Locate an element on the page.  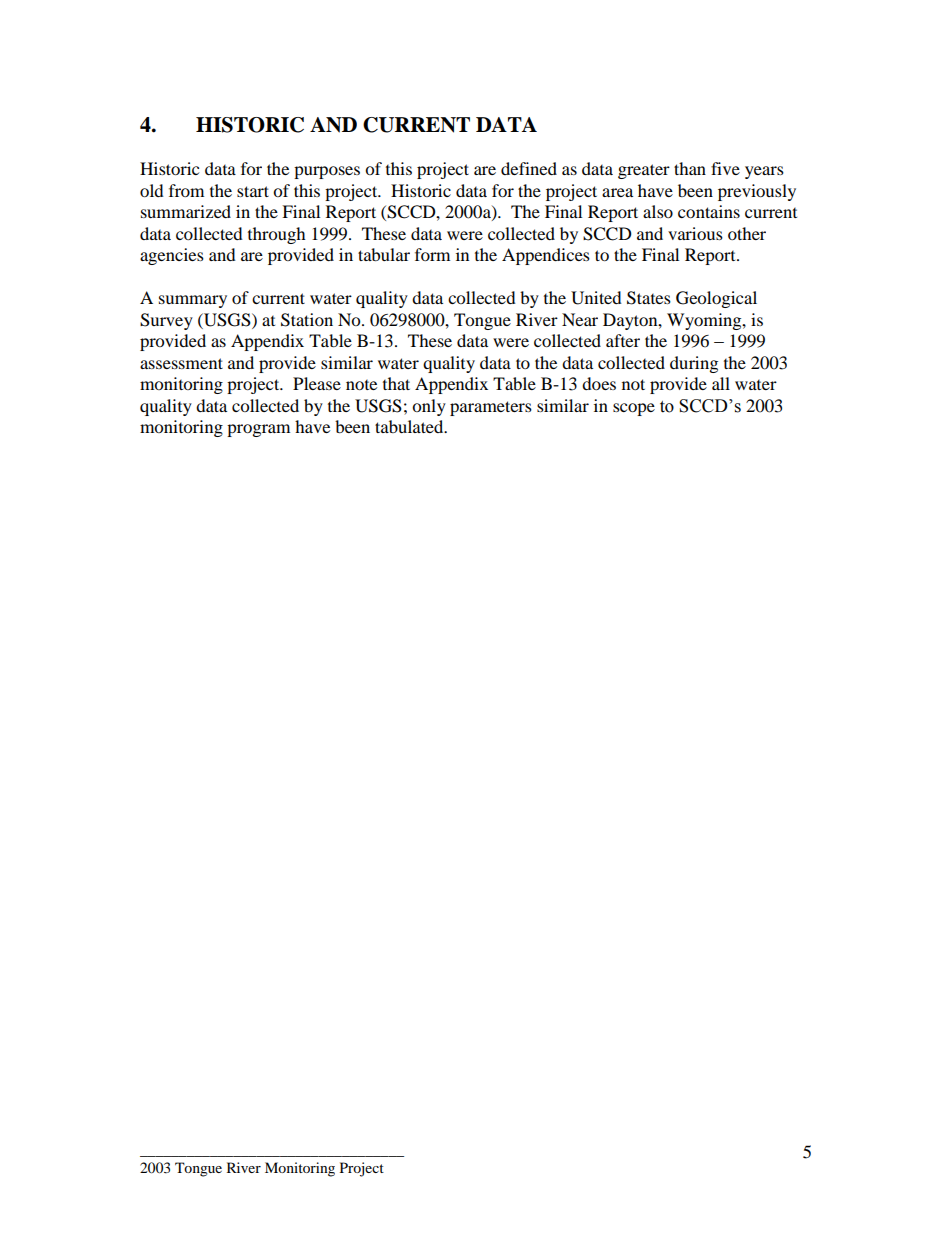
start is located at coordinates (253, 191).
